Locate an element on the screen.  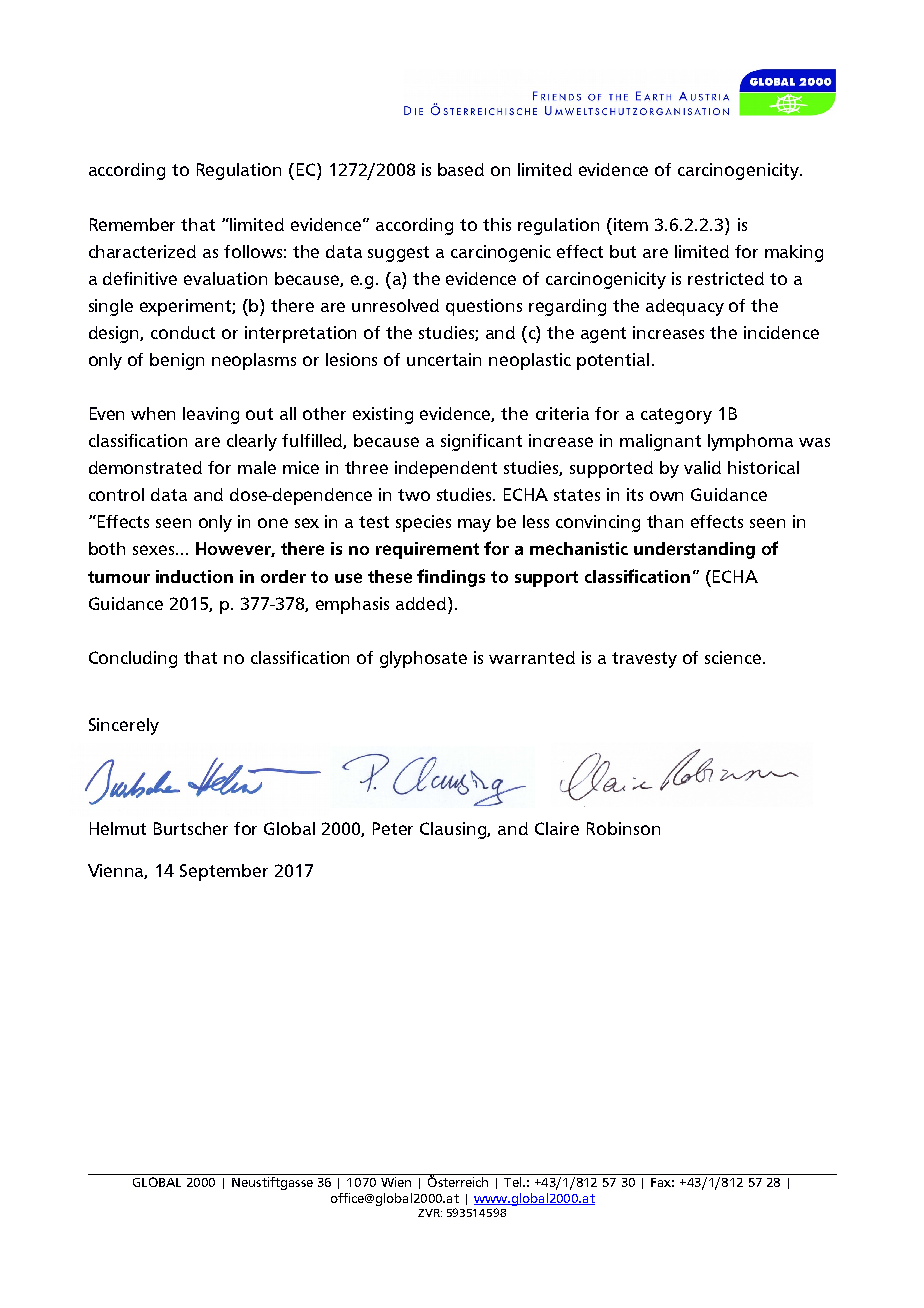
based is located at coordinates (461, 169).
